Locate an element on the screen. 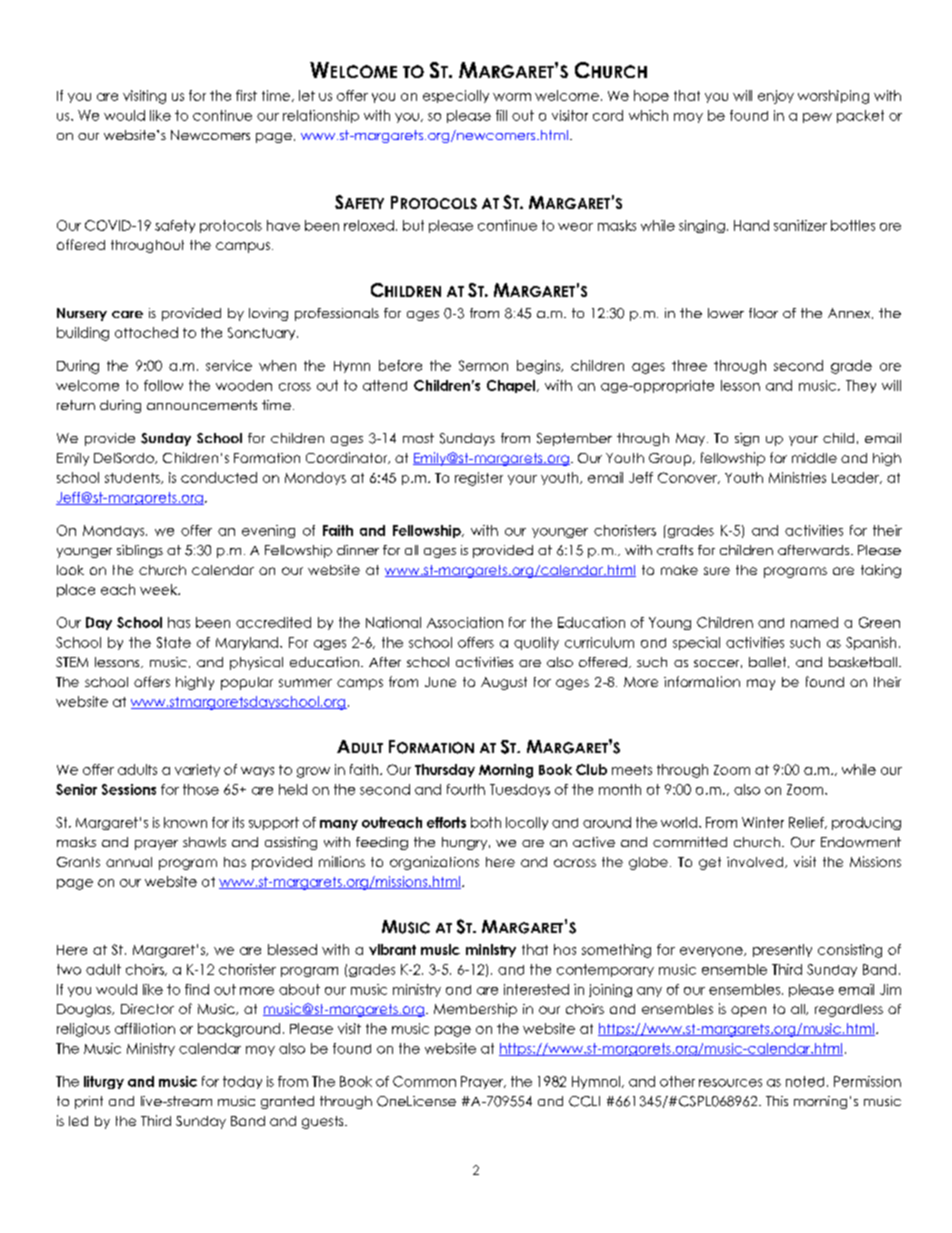  liturgy is located at coordinates (104, 1082).
